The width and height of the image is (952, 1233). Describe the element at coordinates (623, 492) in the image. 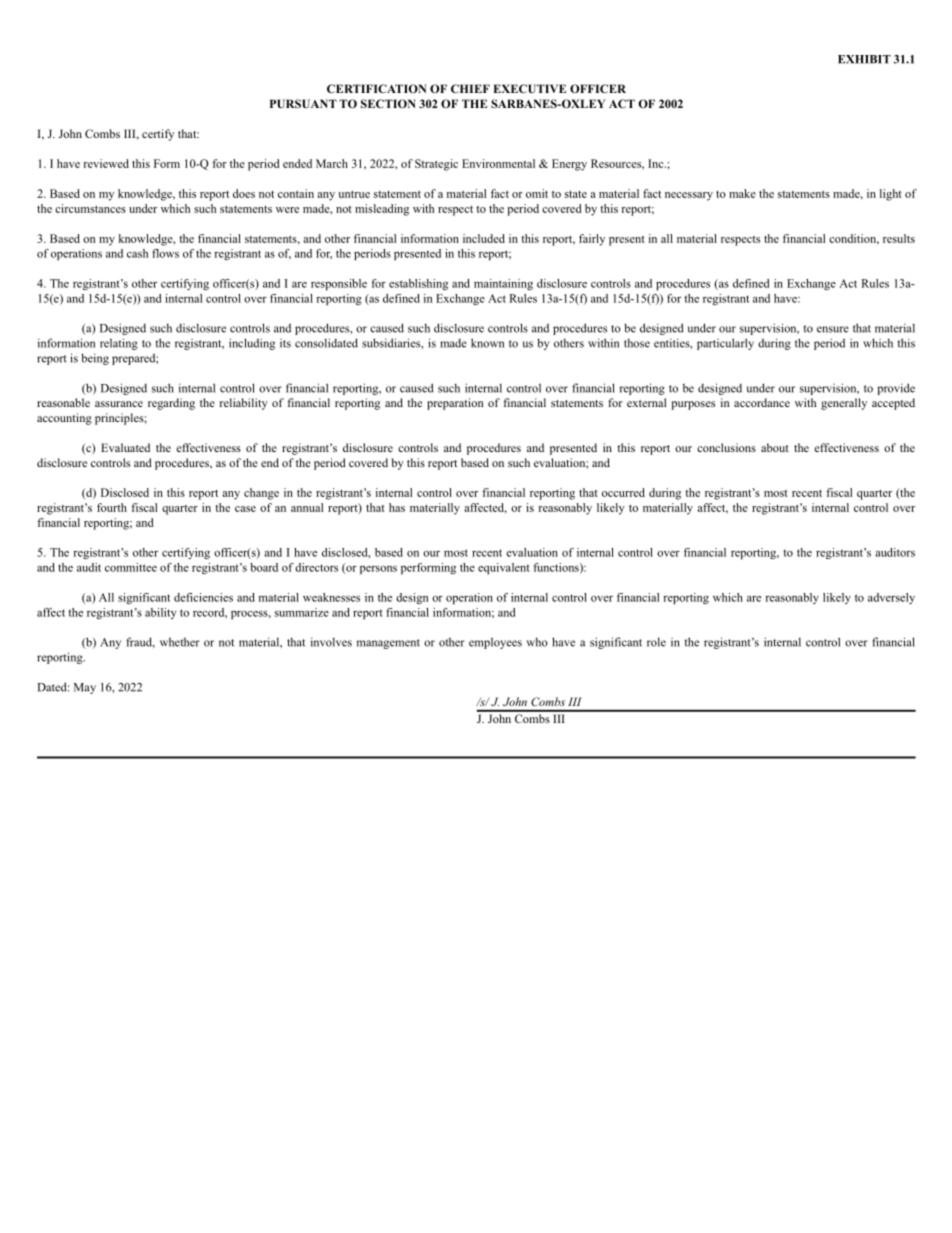

I see `occurred` at that location.
